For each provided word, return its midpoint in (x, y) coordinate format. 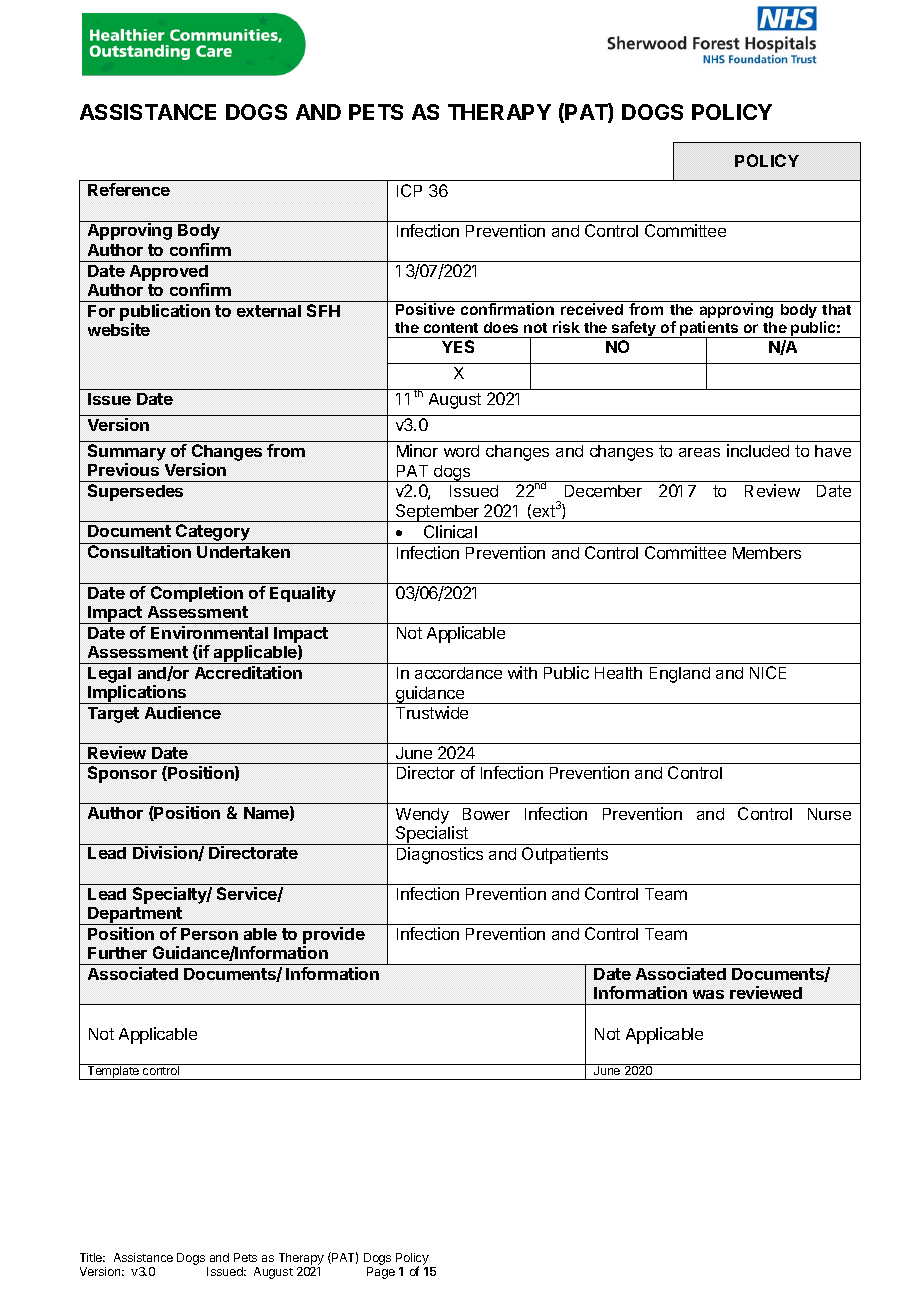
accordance (458, 673)
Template (113, 1072)
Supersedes (135, 492)
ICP (409, 190)
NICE (768, 672)
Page (381, 1273)
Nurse (829, 814)
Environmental (209, 632)
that (836, 309)
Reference (129, 189)
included (758, 450)
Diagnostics (440, 855)
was (708, 994)
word (461, 451)
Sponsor (122, 774)
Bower (486, 814)
